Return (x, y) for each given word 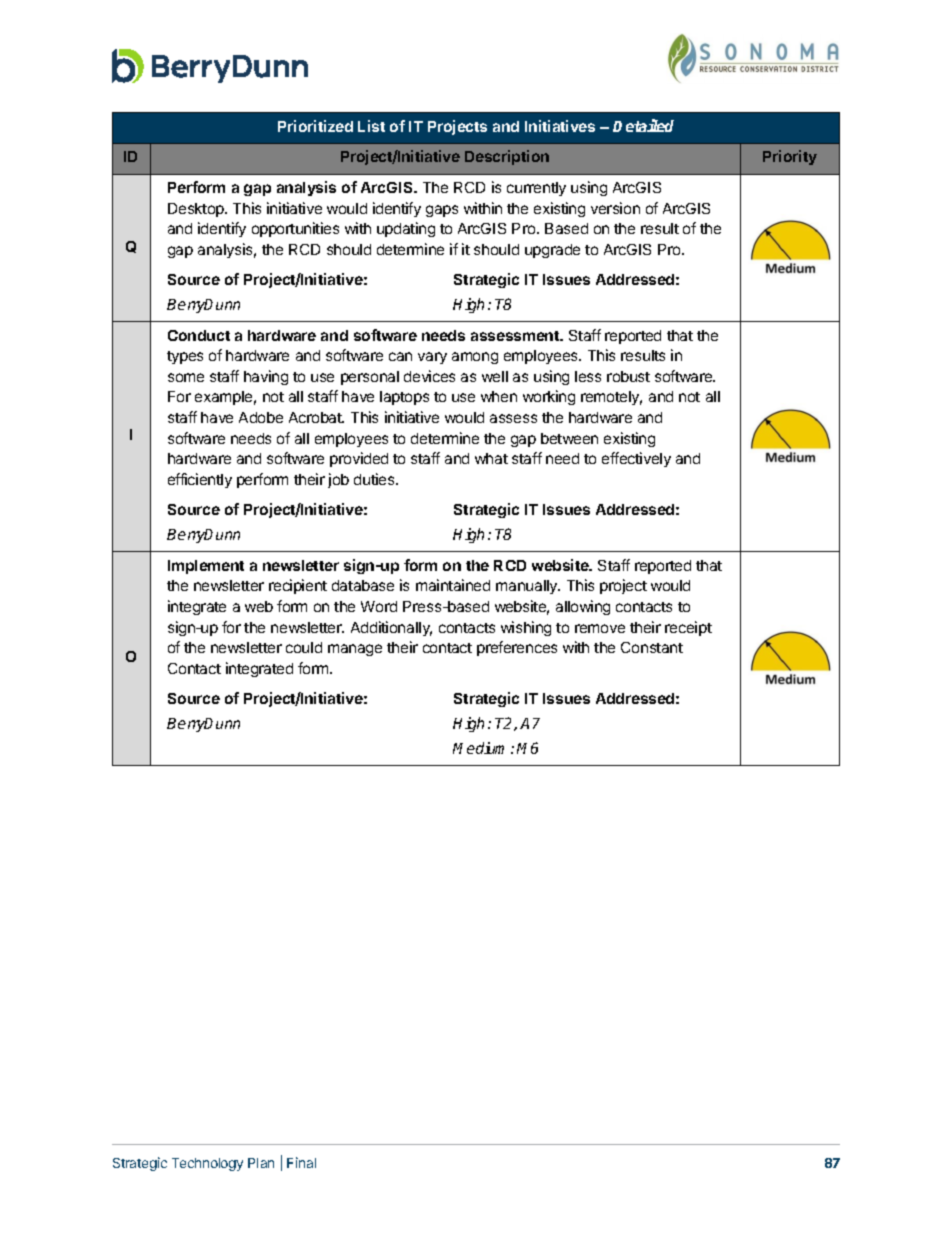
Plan (261, 1163)
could (304, 647)
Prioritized (315, 126)
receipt (688, 628)
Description (507, 157)
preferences (517, 648)
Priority (790, 157)
